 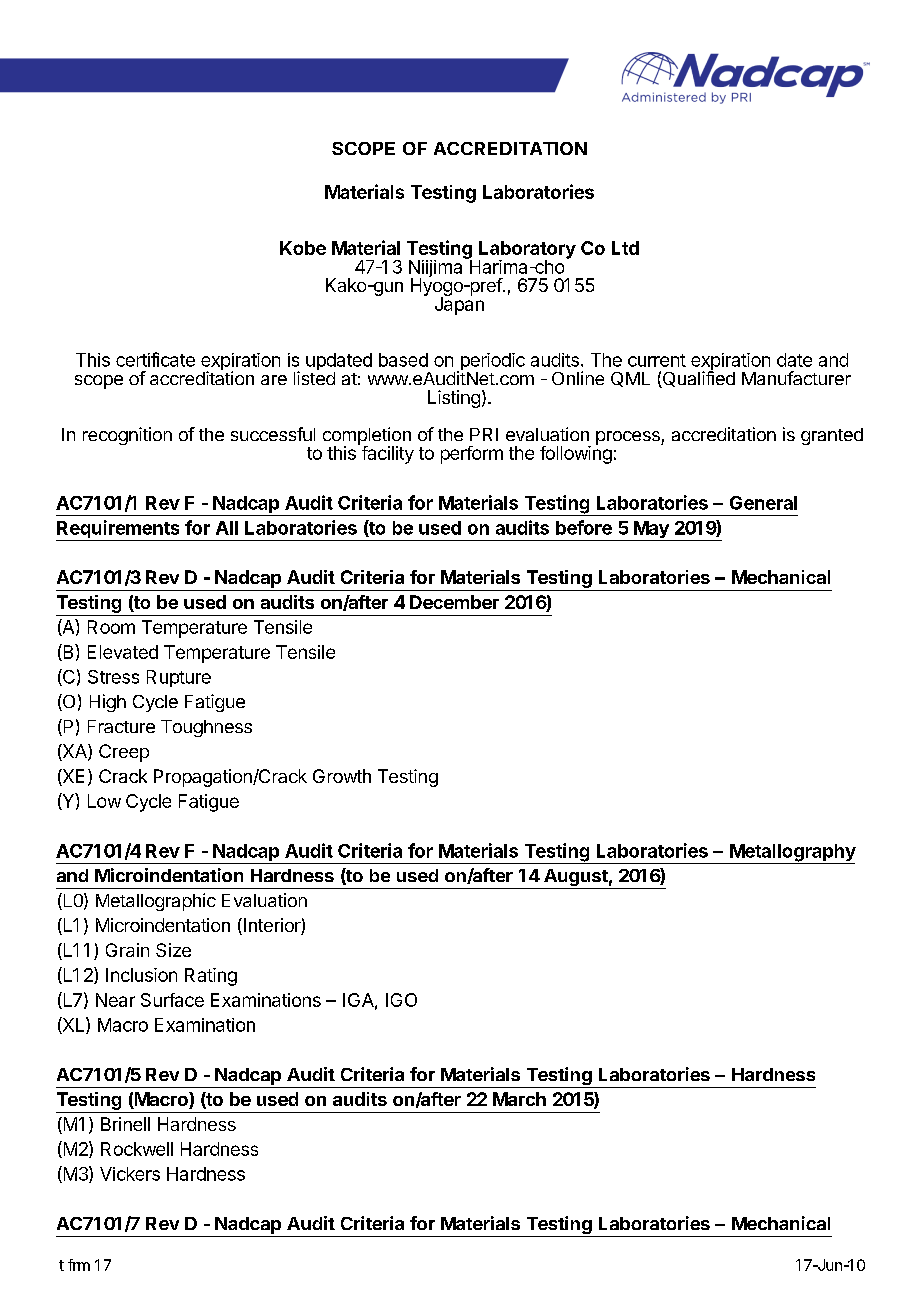 I want to click on certificate, so click(x=155, y=359).
